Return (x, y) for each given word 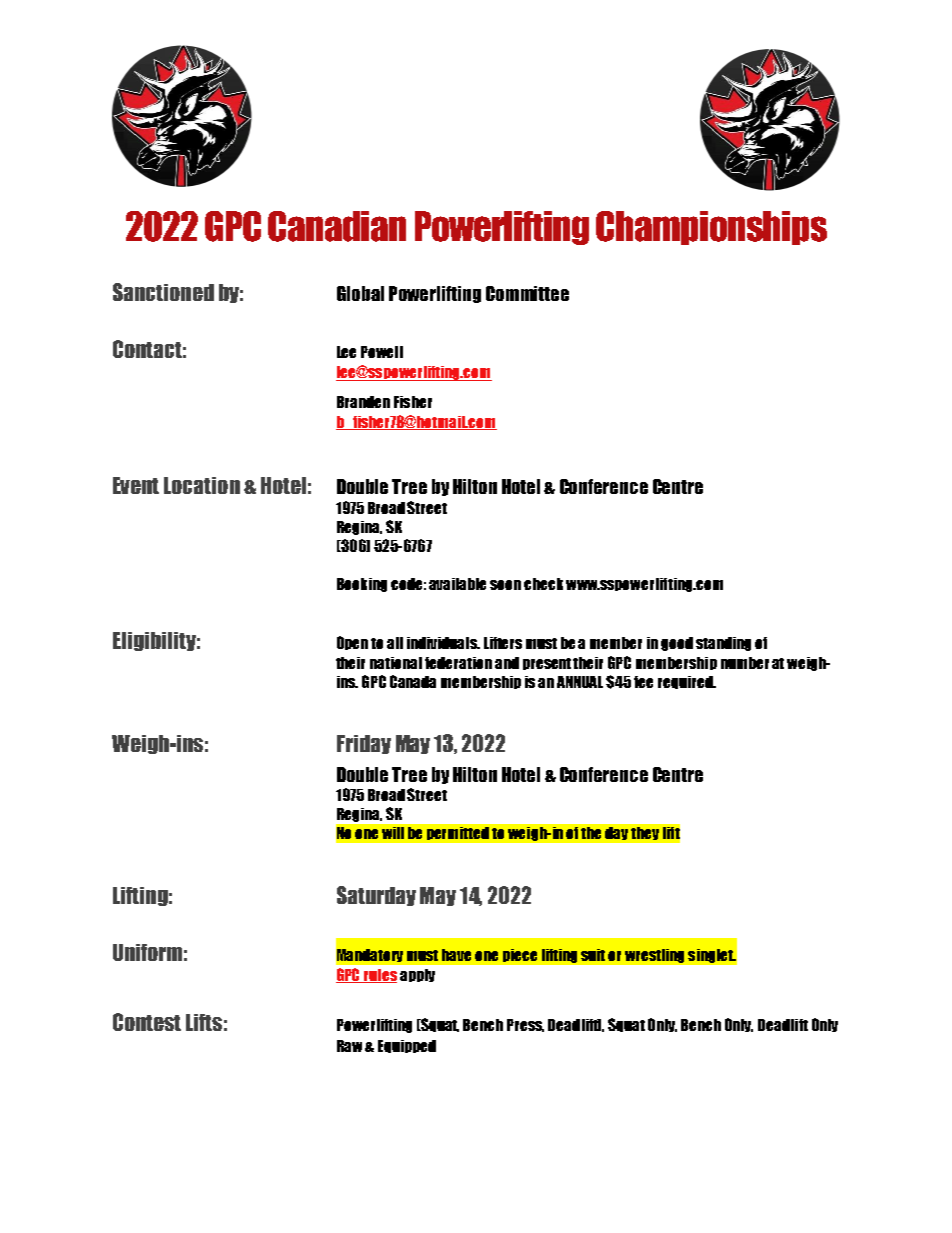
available (457, 584)
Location (202, 485)
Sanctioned (163, 292)
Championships (711, 228)
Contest (147, 1022)
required (686, 682)
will (393, 833)
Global (360, 293)
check (543, 584)
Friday (364, 744)
